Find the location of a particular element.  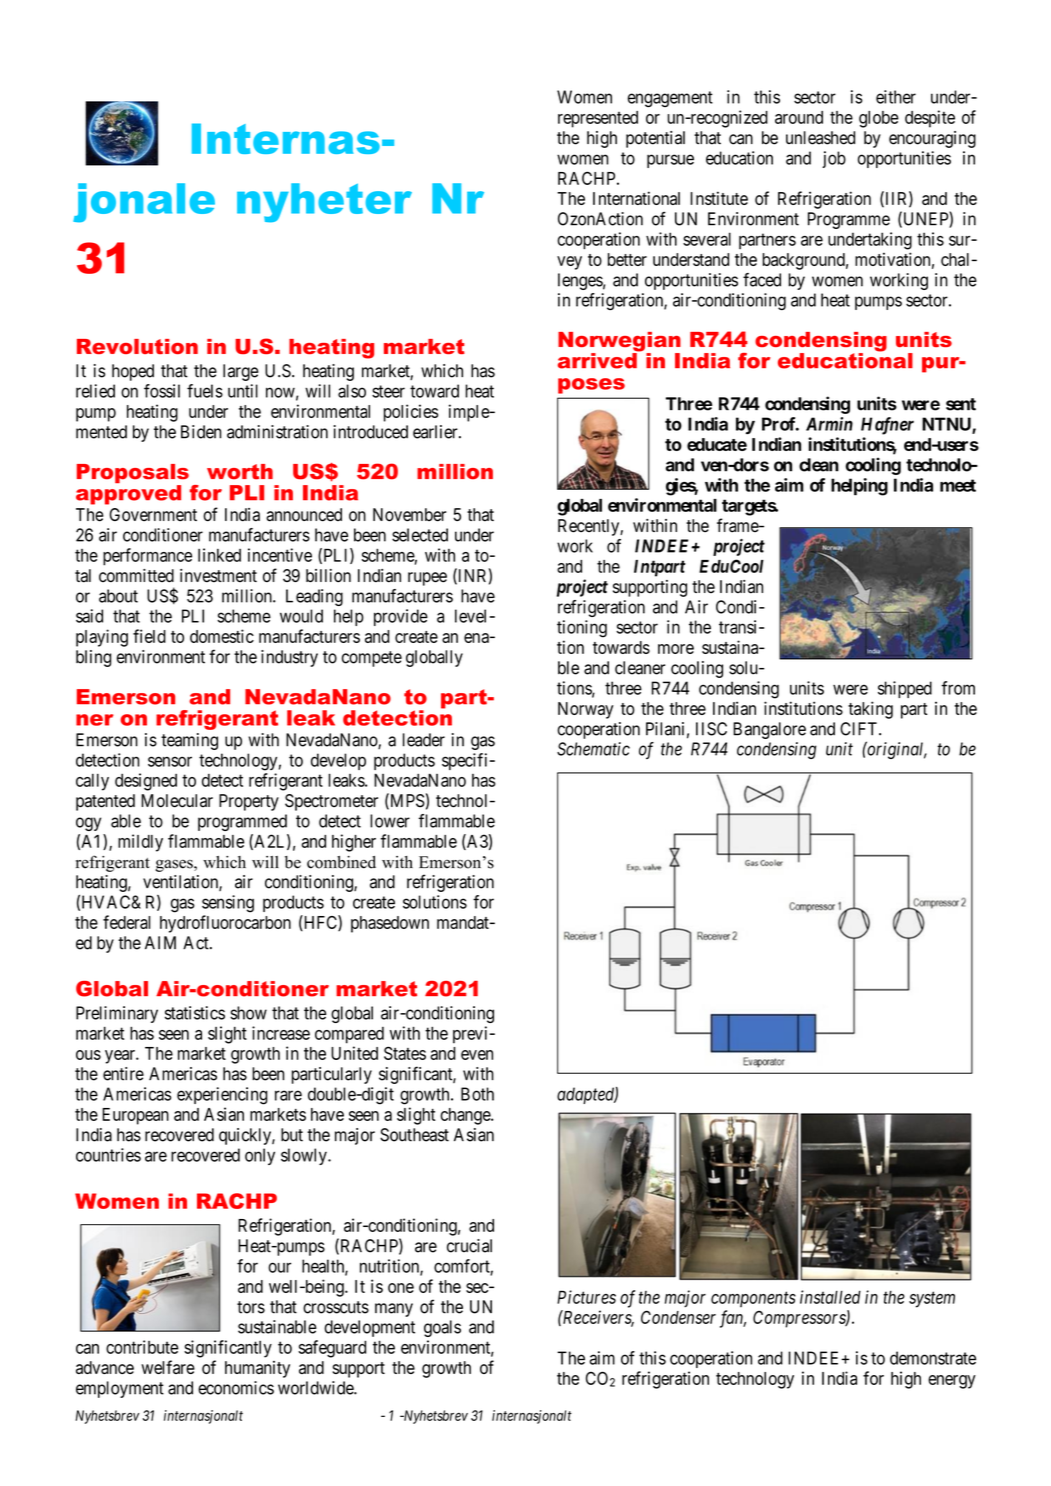

sensing is located at coordinates (228, 904).
